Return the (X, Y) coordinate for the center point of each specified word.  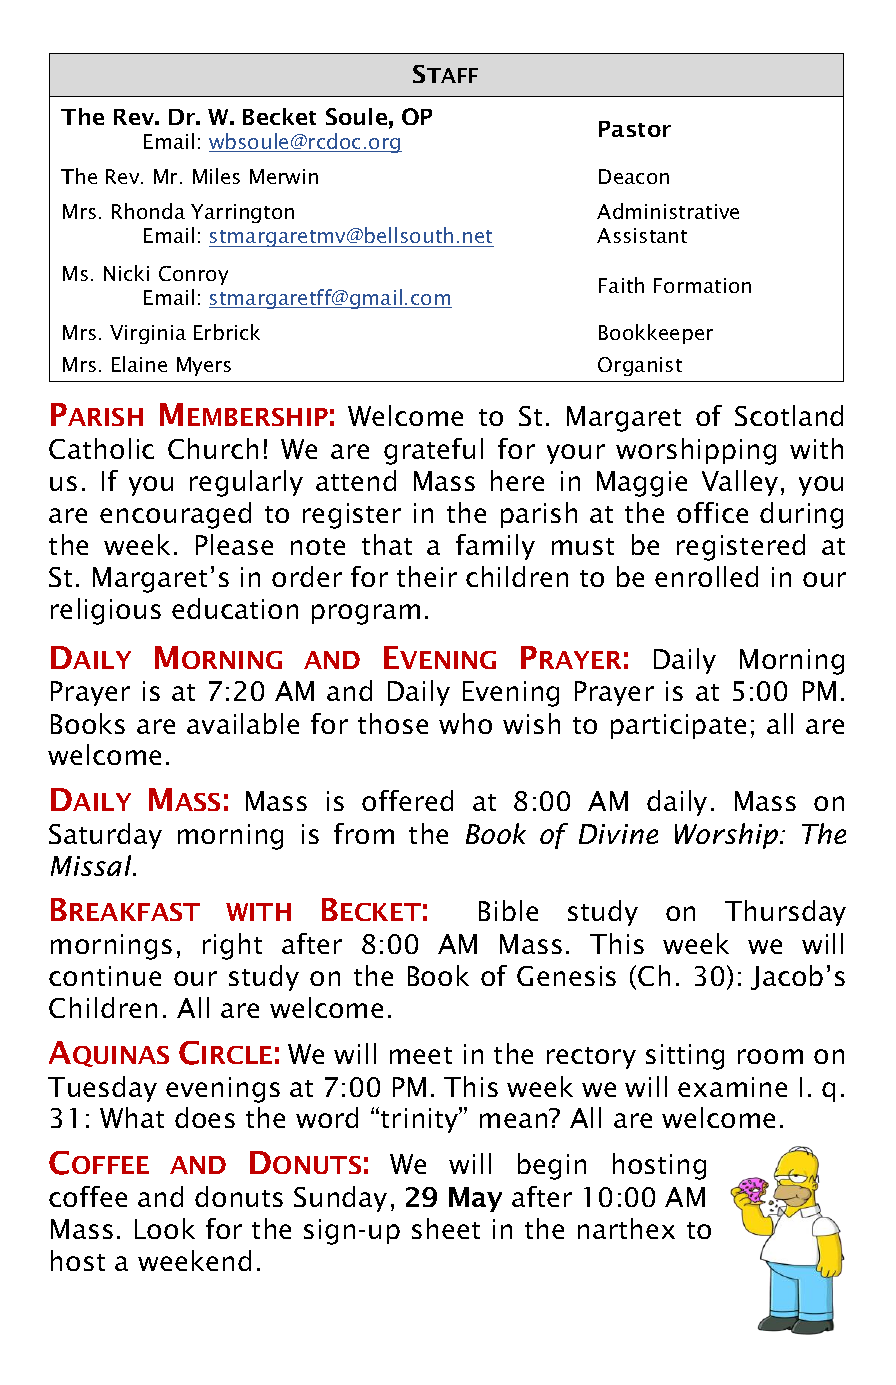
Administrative (668, 211)
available (243, 723)
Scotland (789, 415)
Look (165, 1228)
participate (678, 726)
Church (213, 448)
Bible (508, 910)
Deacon (634, 176)
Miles (216, 176)
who (465, 723)
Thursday (785, 913)
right (232, 946)
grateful (433, 451)
